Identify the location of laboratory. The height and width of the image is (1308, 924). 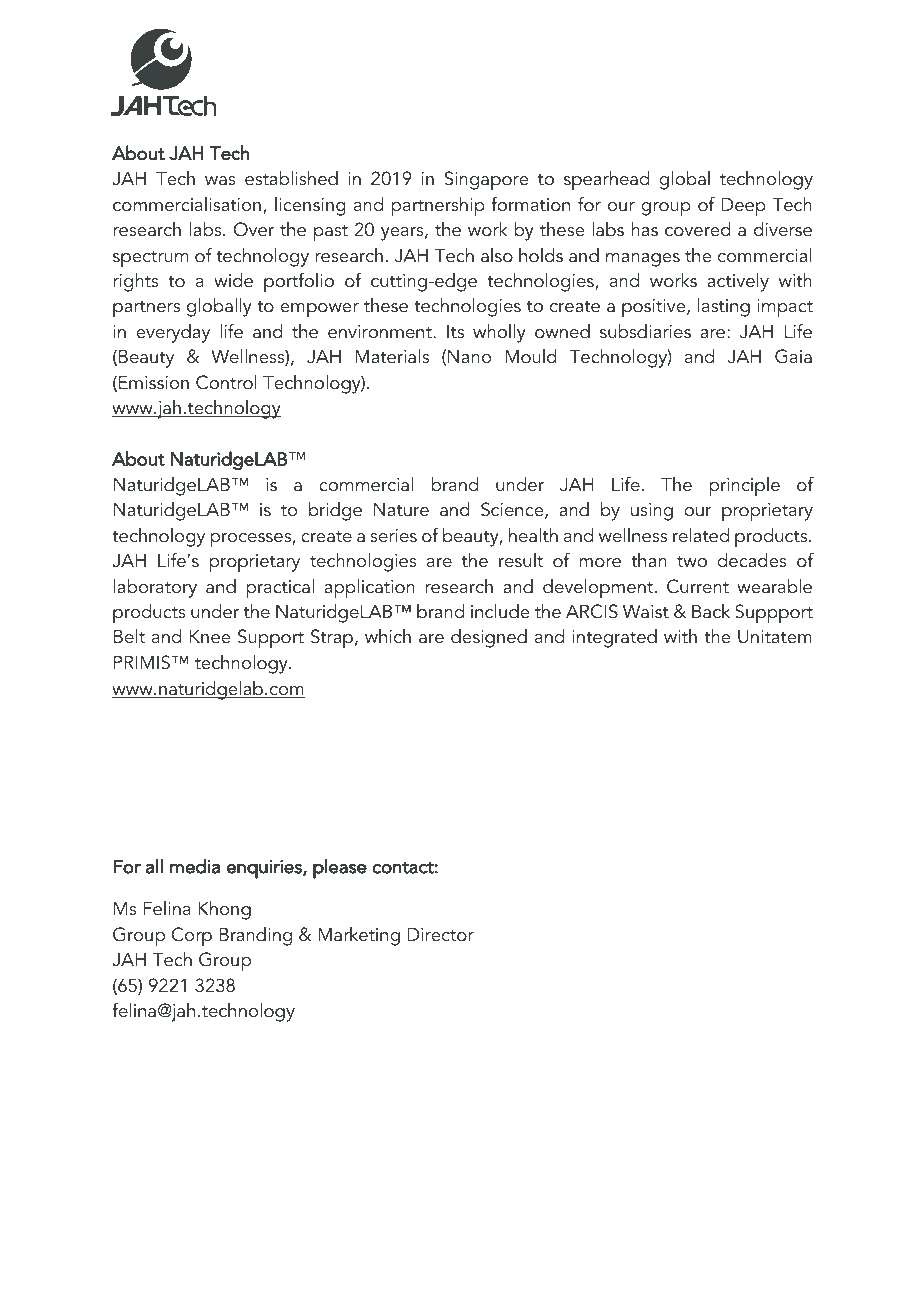
(155, 588).
